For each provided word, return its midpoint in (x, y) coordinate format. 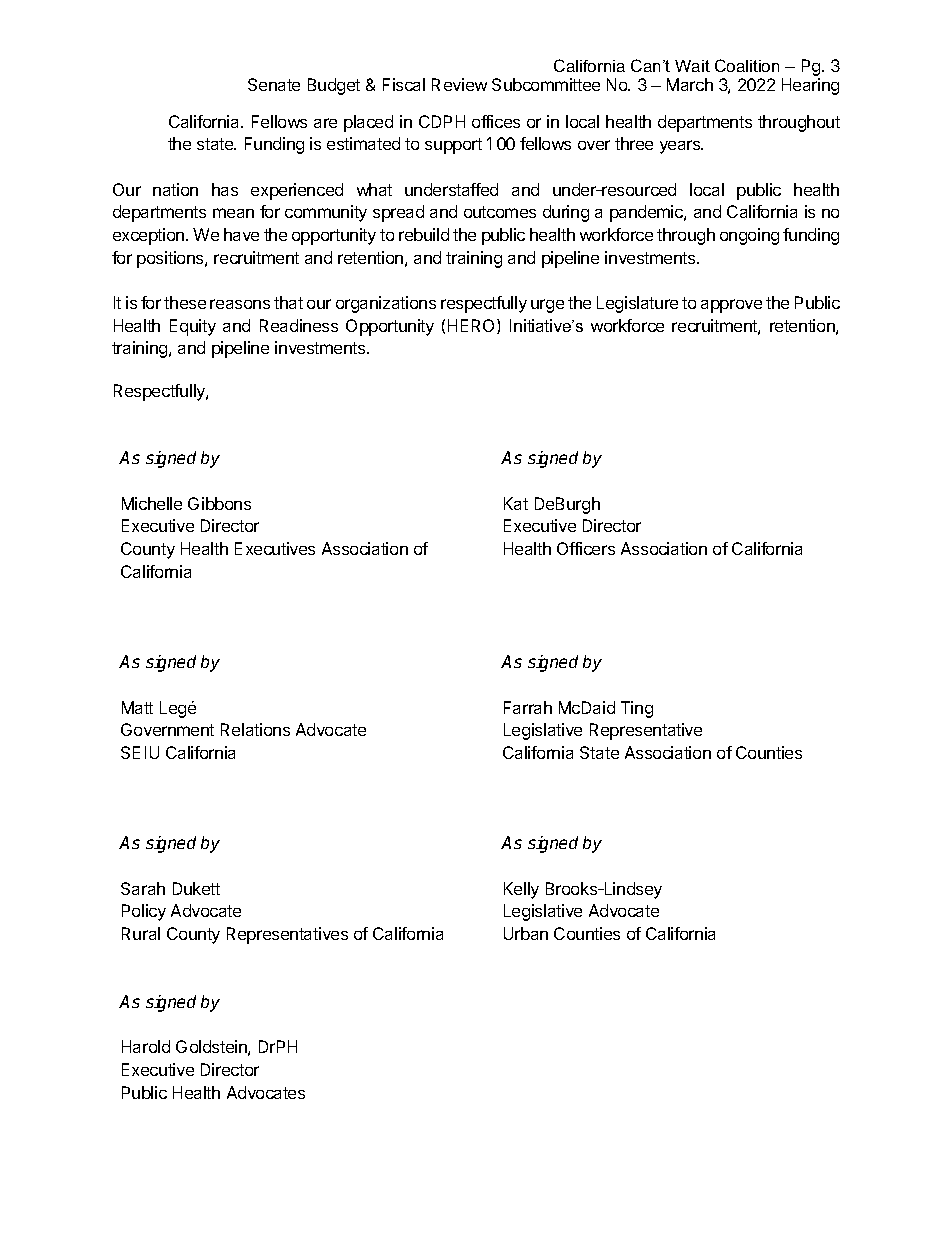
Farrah (528, 707)
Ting (637, 709)
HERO (473, 326)
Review (459, 84)
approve (731, 306)
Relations (255, 729)
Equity (193, 327)
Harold (146, 1046)
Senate (274, 84)
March (690, 84)
